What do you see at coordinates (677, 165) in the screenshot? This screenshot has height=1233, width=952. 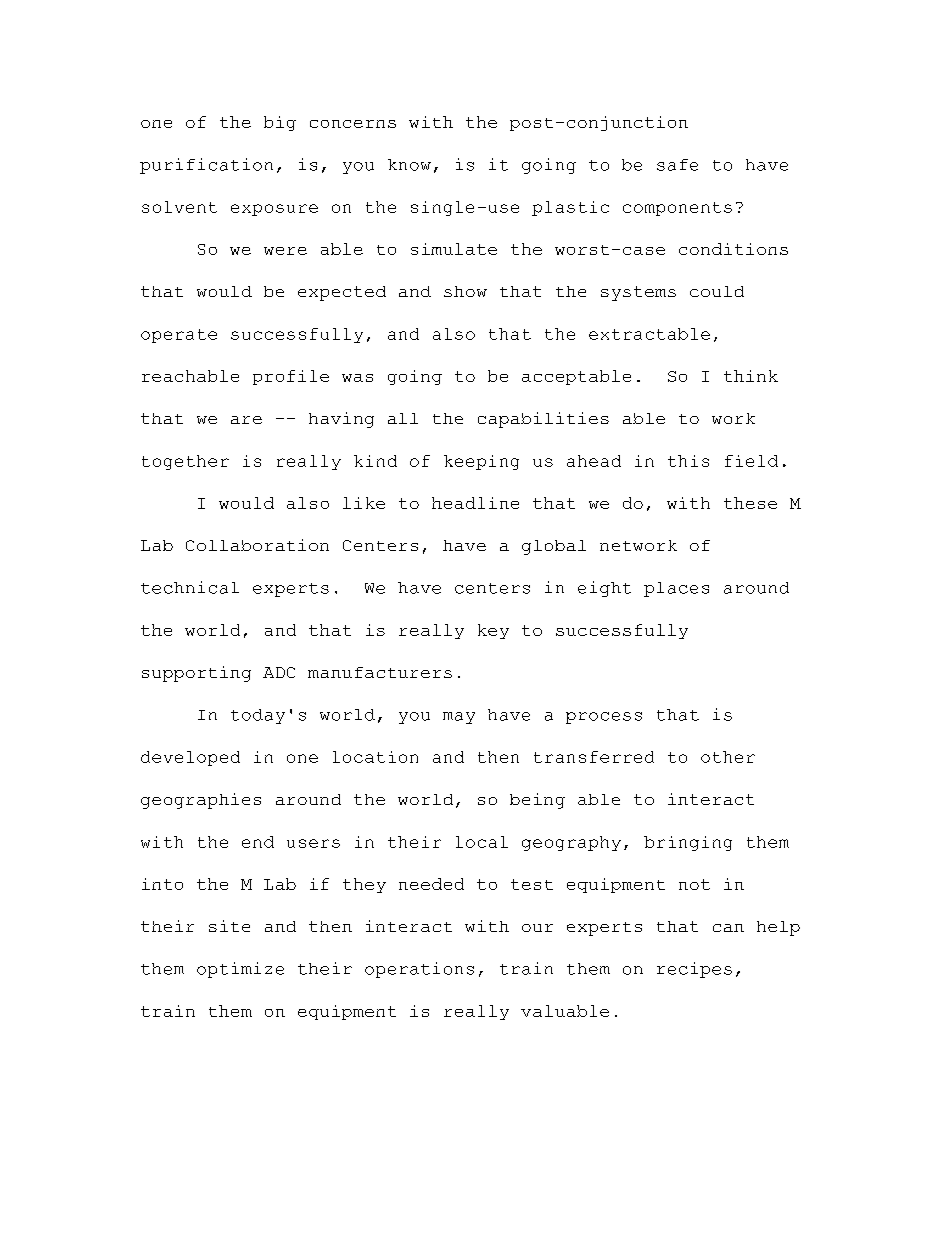 I see `safe` at bounding box center [677, 165].
